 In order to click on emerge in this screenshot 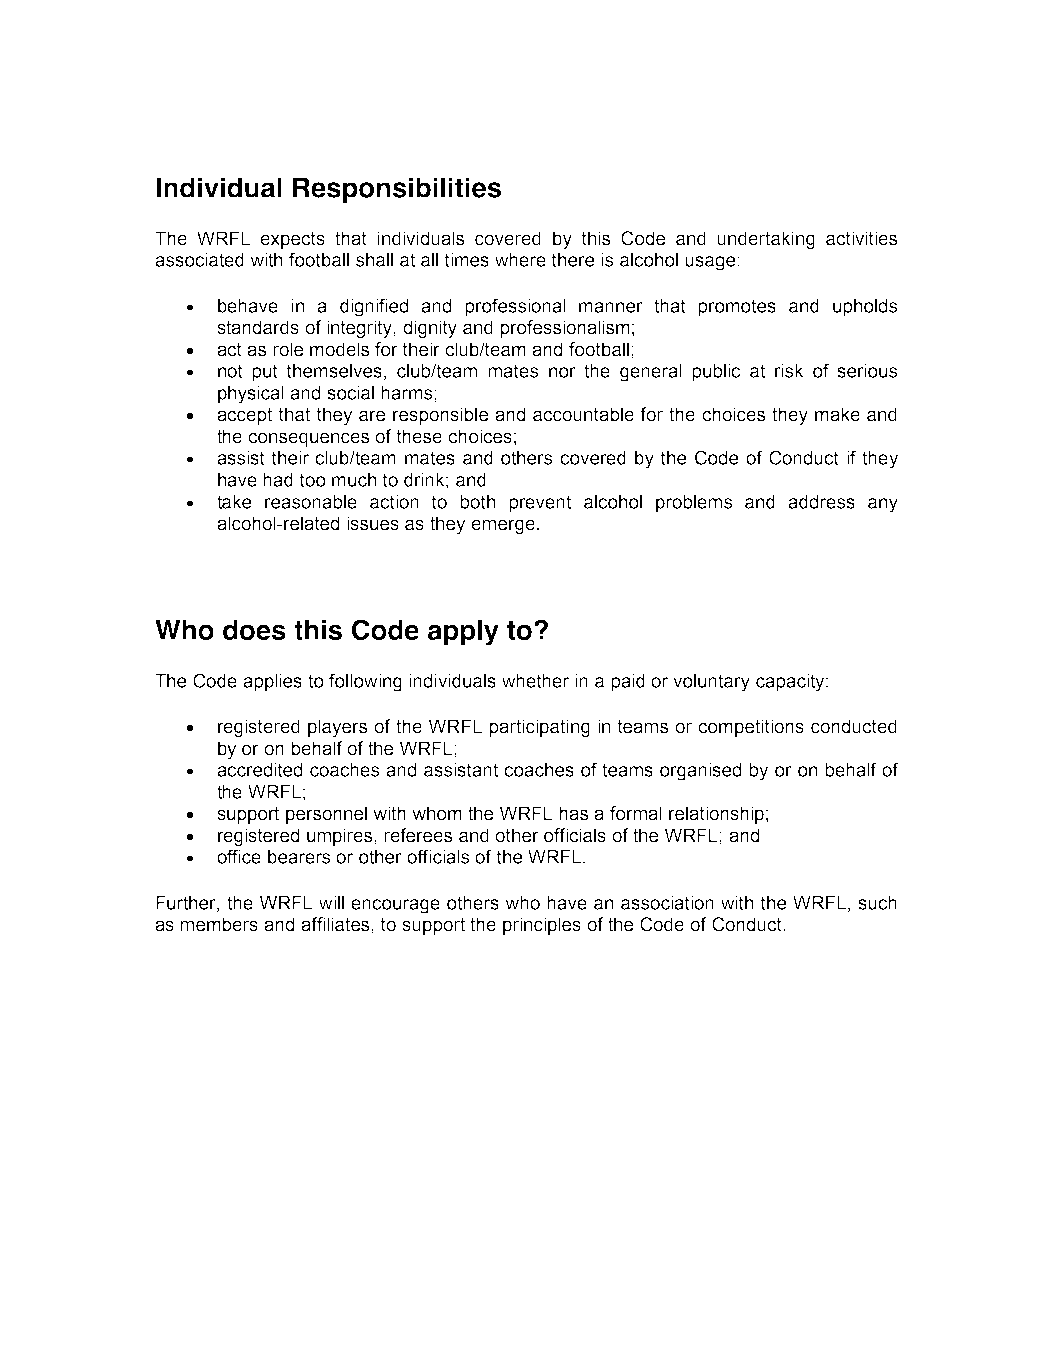, I will do `click(503, 526)`.
